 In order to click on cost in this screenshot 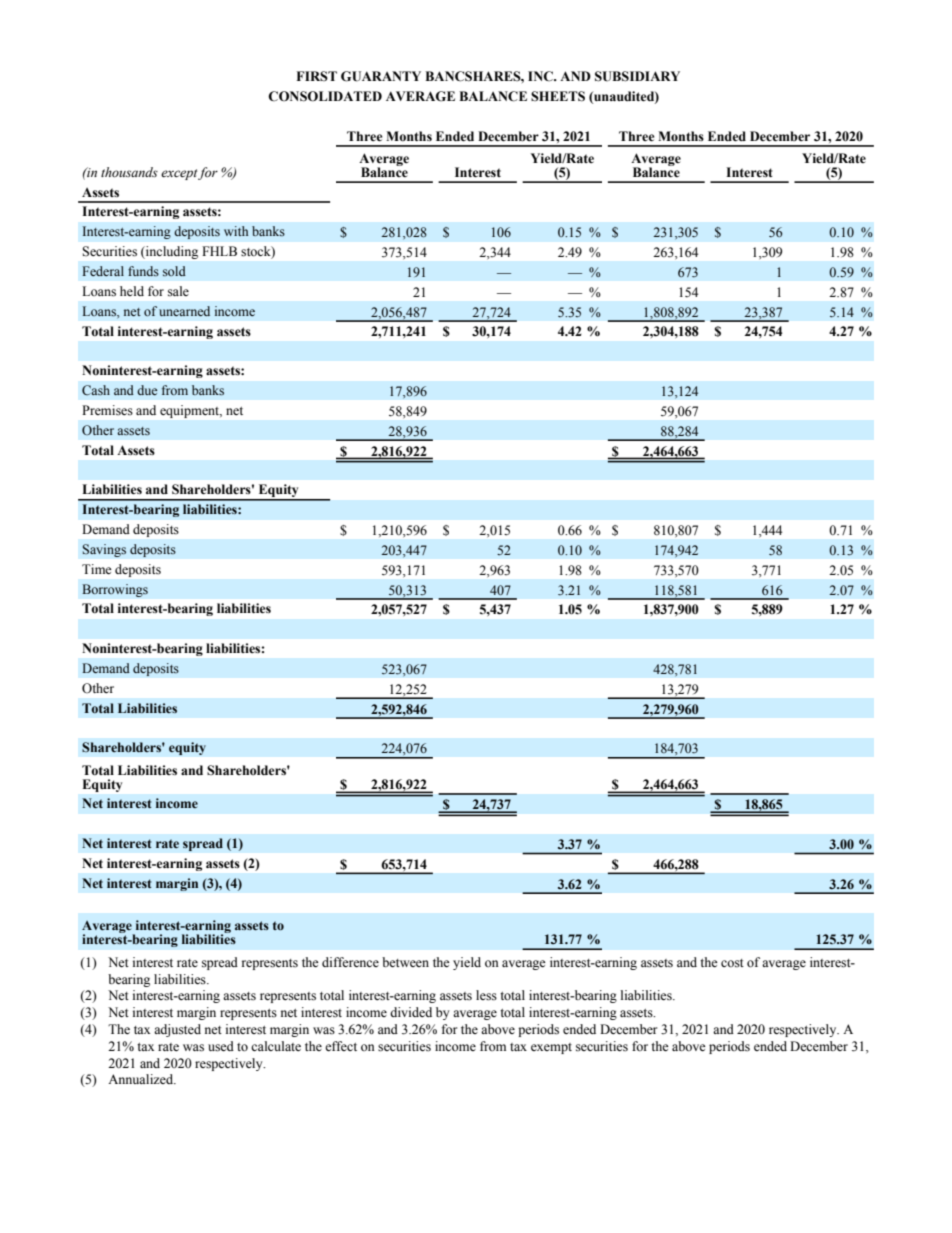, I will do `click(732, 963)`.
